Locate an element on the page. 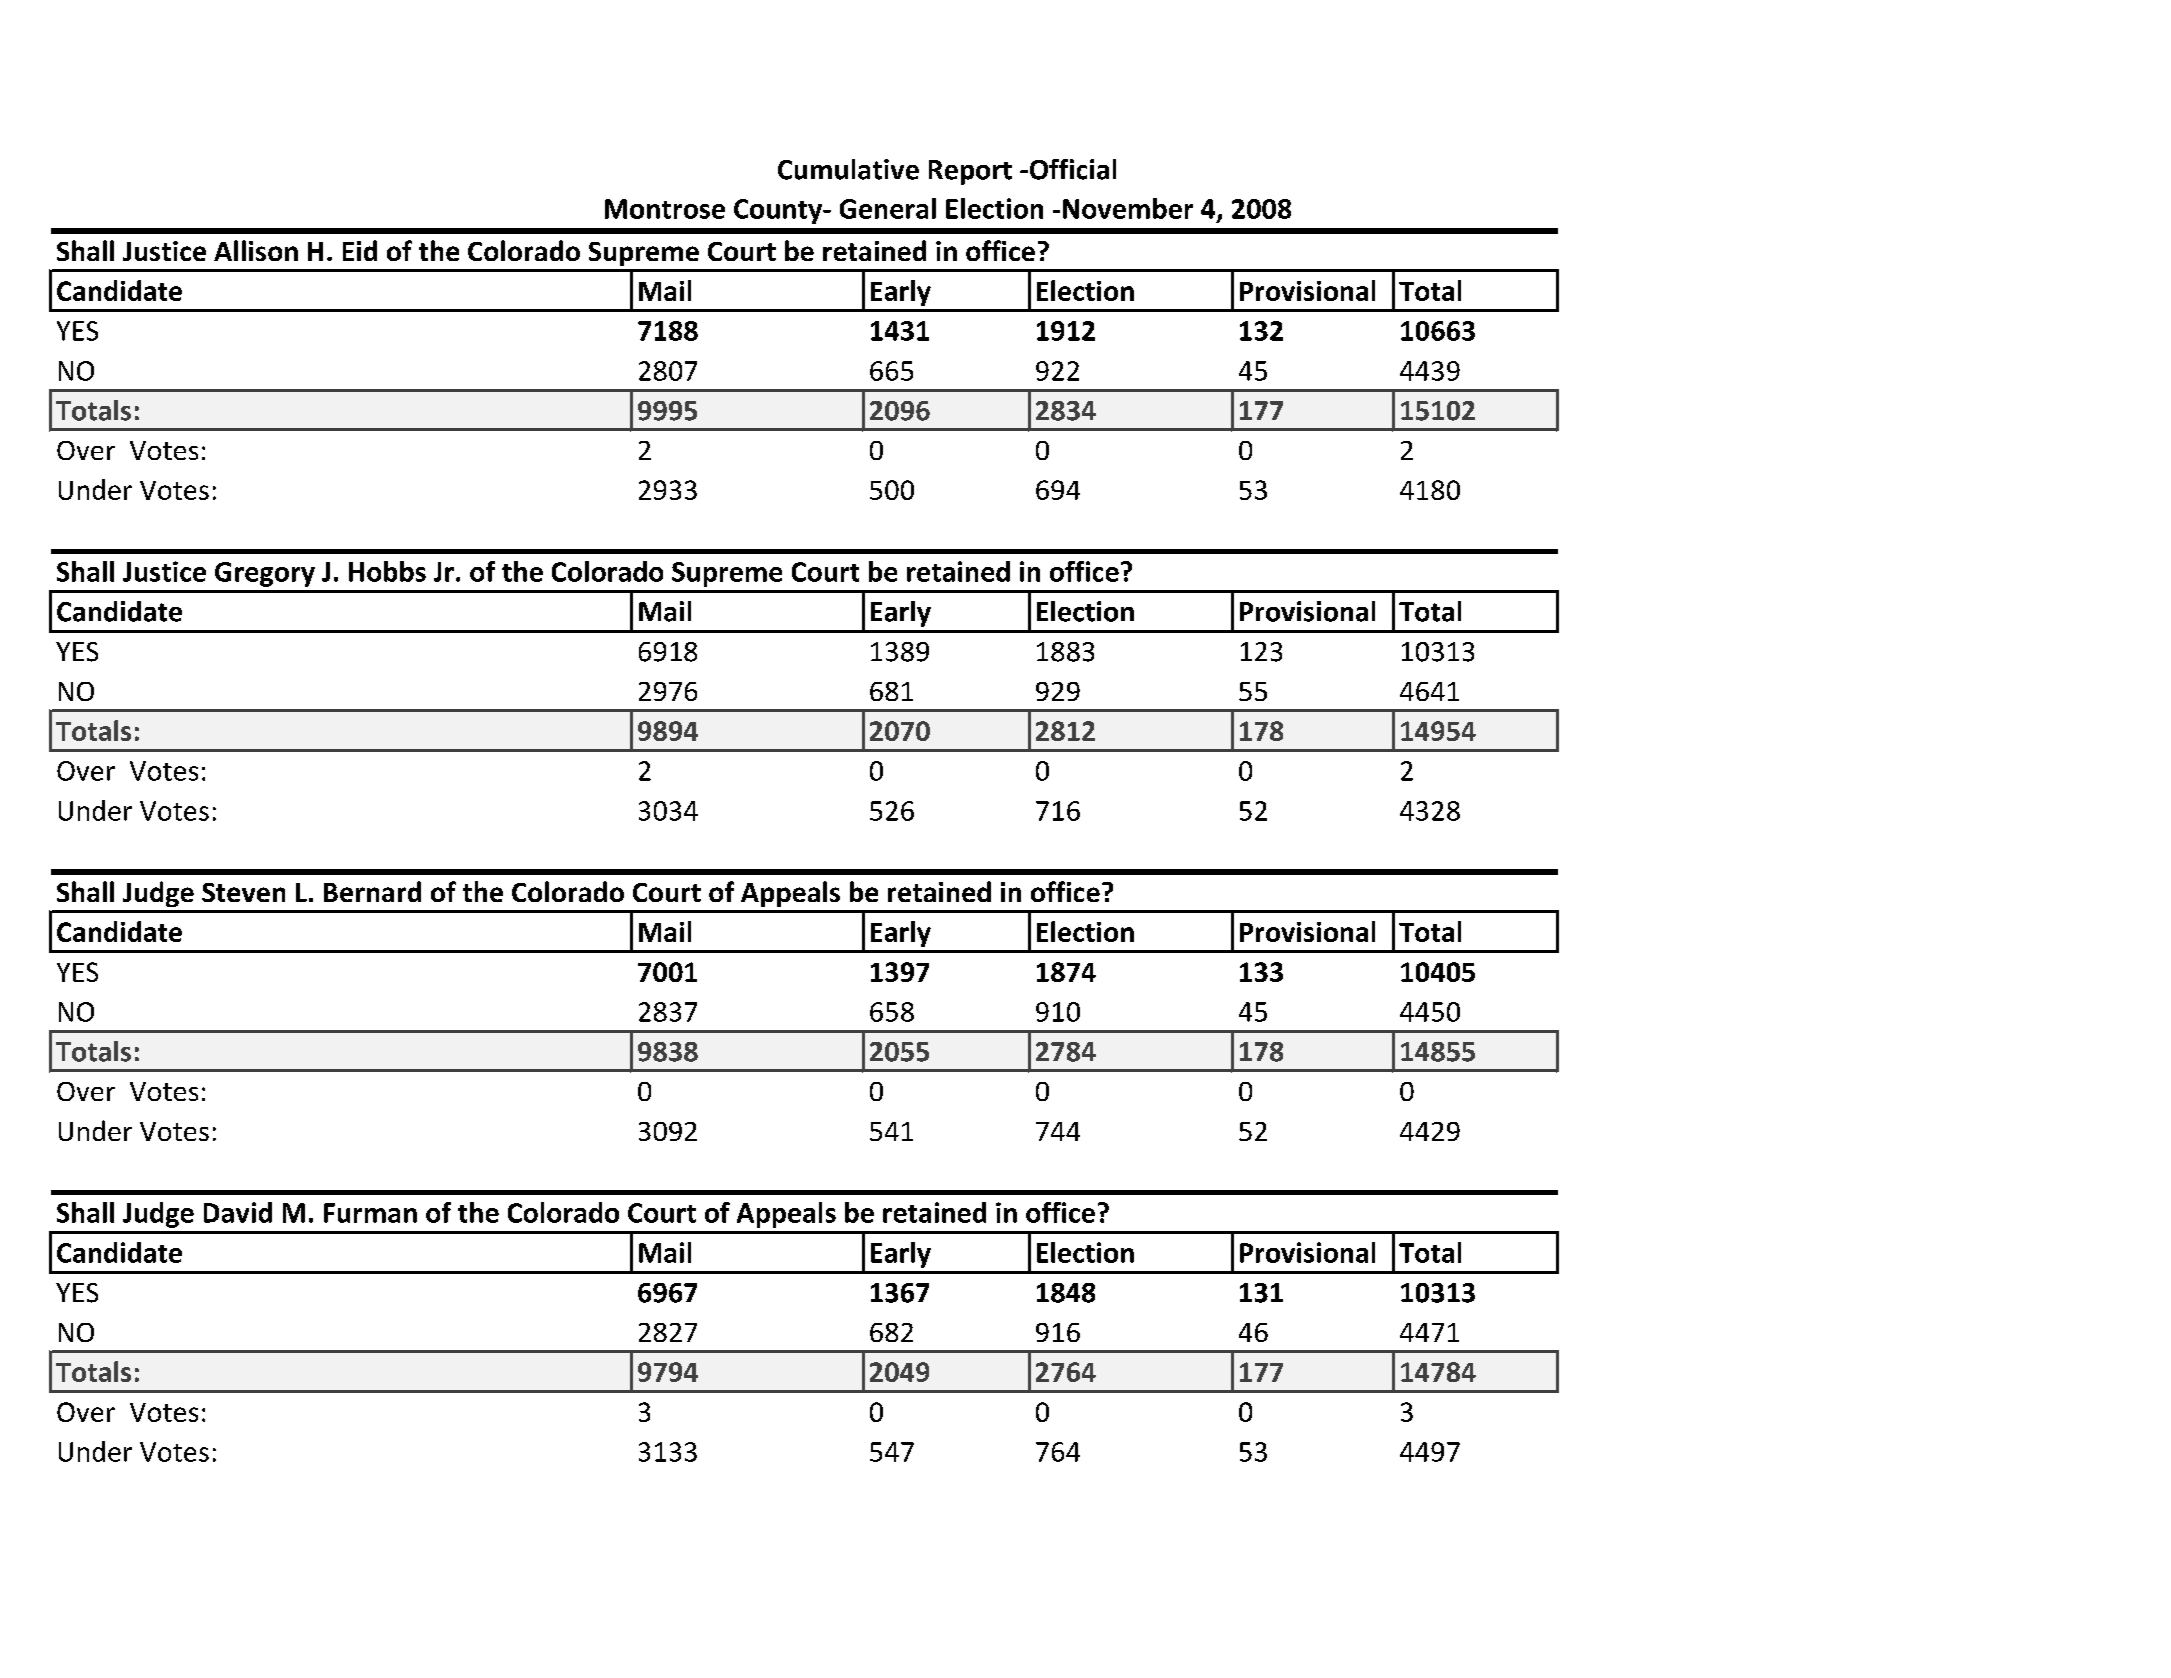 Image resolution: width=2171 pixels, height=1678 pixels. Montrose is located at coordinates (665, 209).
